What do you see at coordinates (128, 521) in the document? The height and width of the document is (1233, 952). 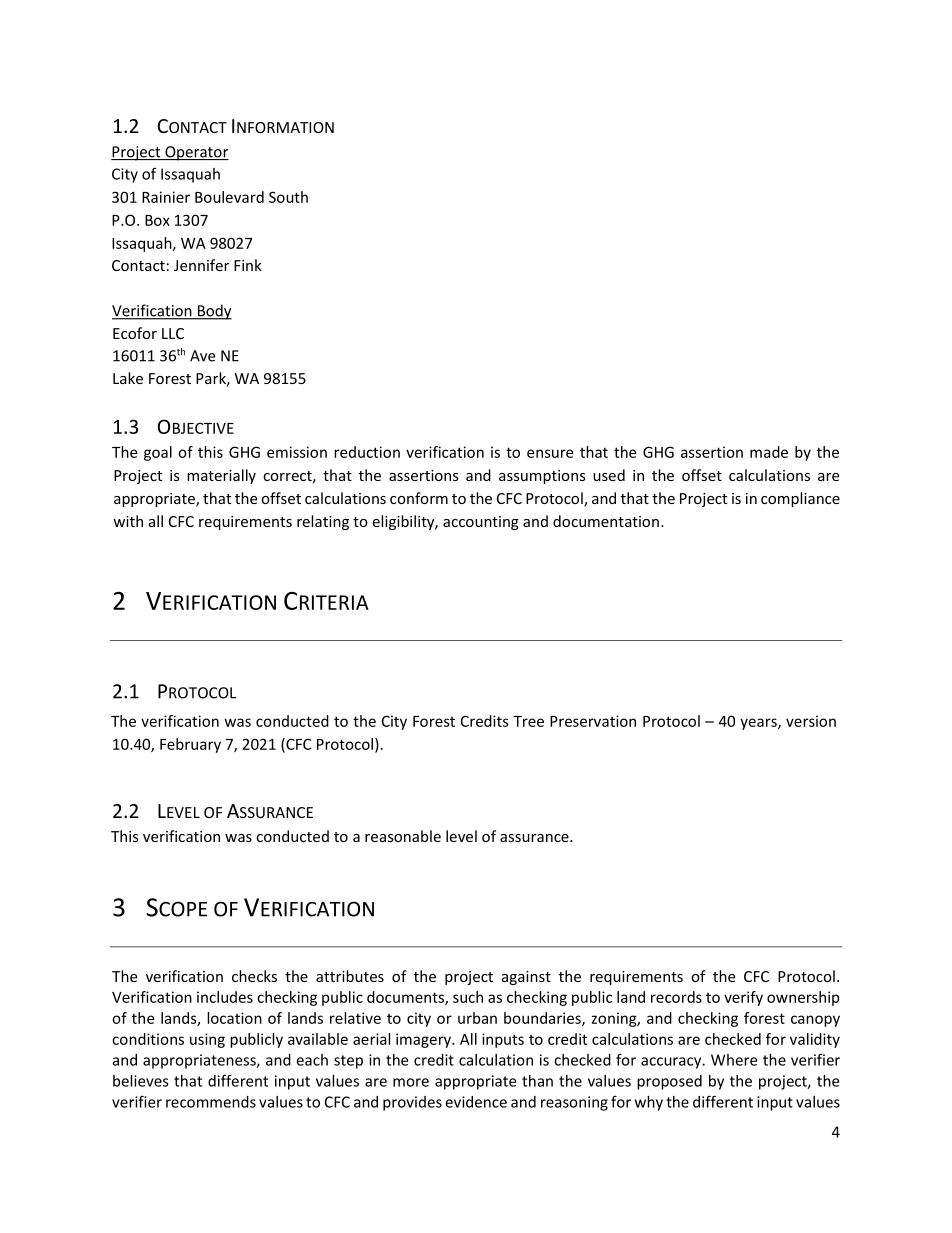 I see `with` at bounding box center [128, 521].
